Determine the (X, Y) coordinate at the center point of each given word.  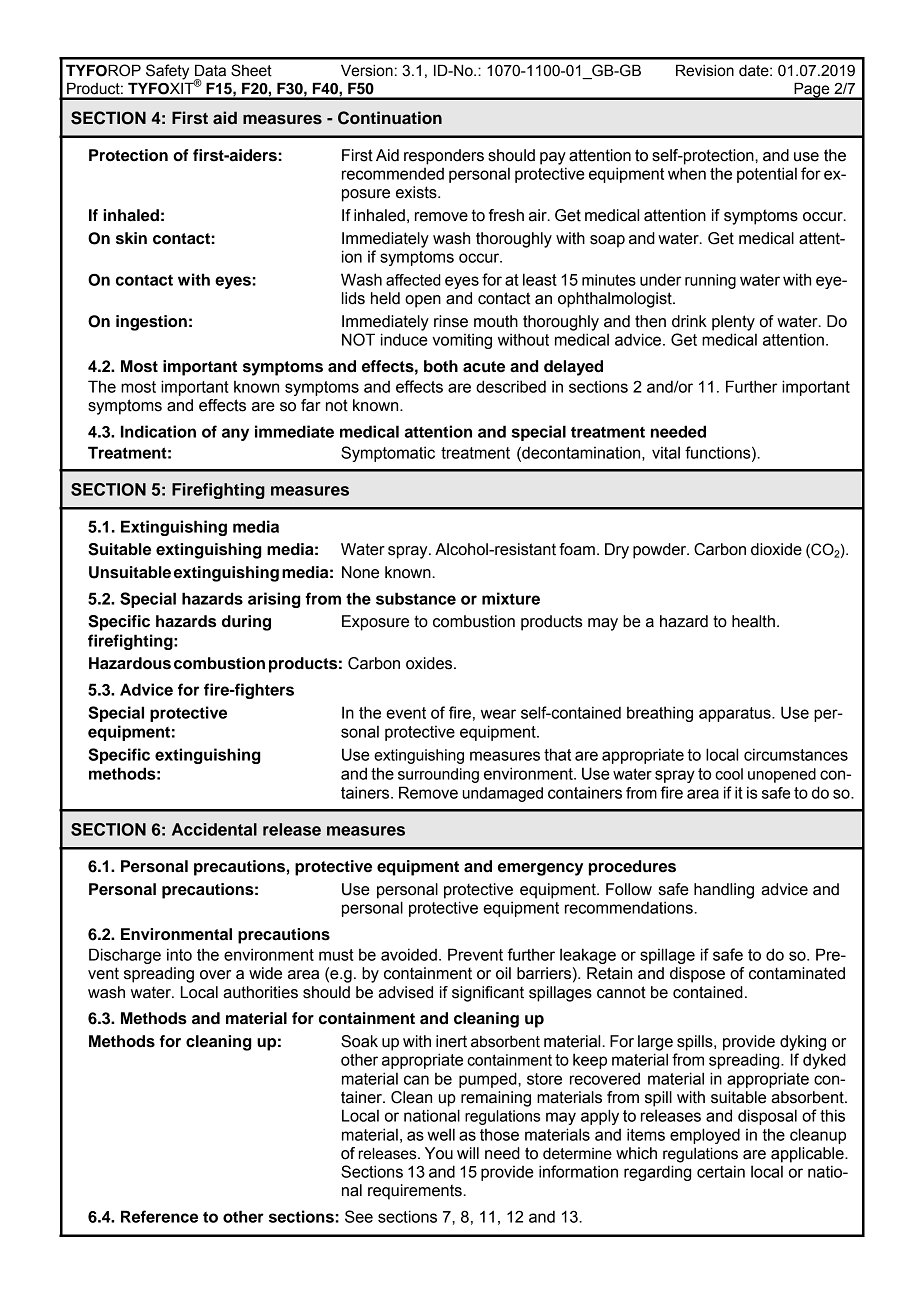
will (468, 1153)
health (753, 621)
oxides (430, 663)
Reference (159, 1216)
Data (210, 70)
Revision (705, 70)
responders (444, 157)
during (246, 623)
